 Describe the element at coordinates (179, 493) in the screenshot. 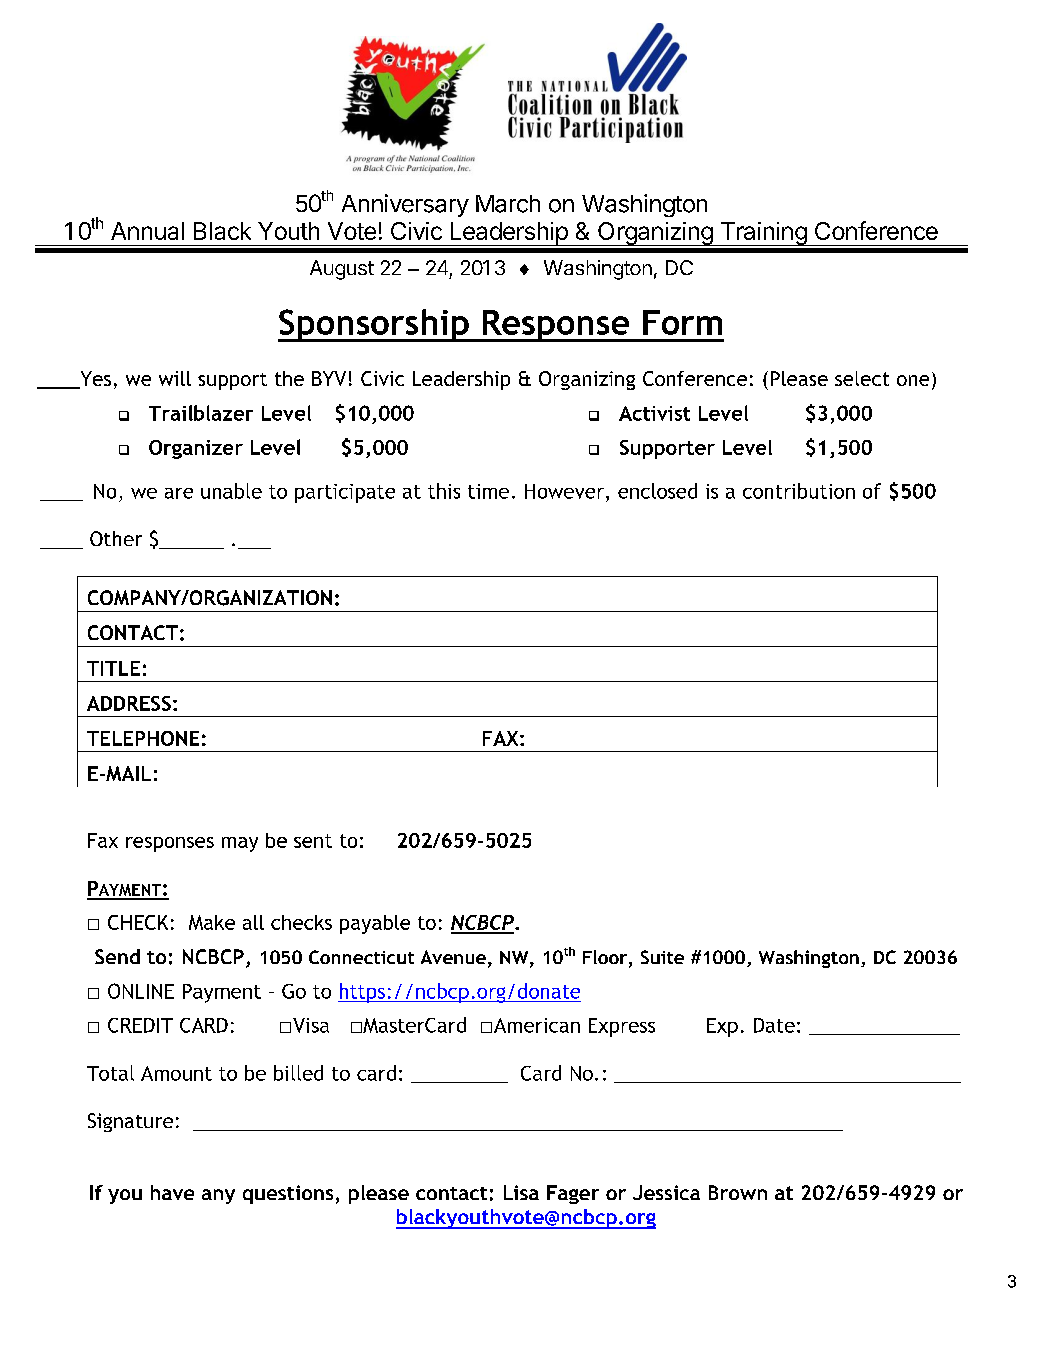

I see `are` at that location.
